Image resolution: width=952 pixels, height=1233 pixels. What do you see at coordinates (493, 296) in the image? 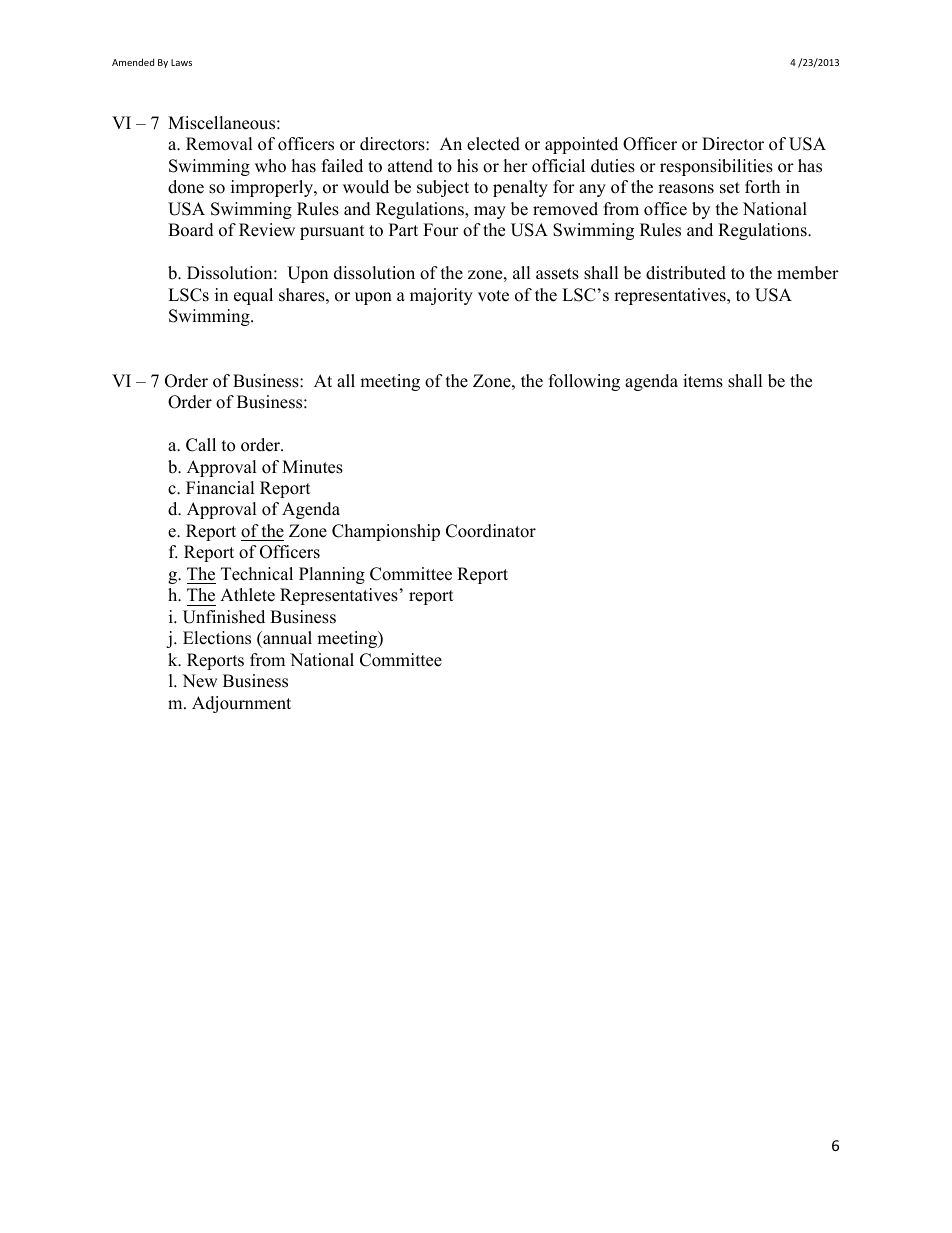
I see `vote` at bounding box center [493, 296].
